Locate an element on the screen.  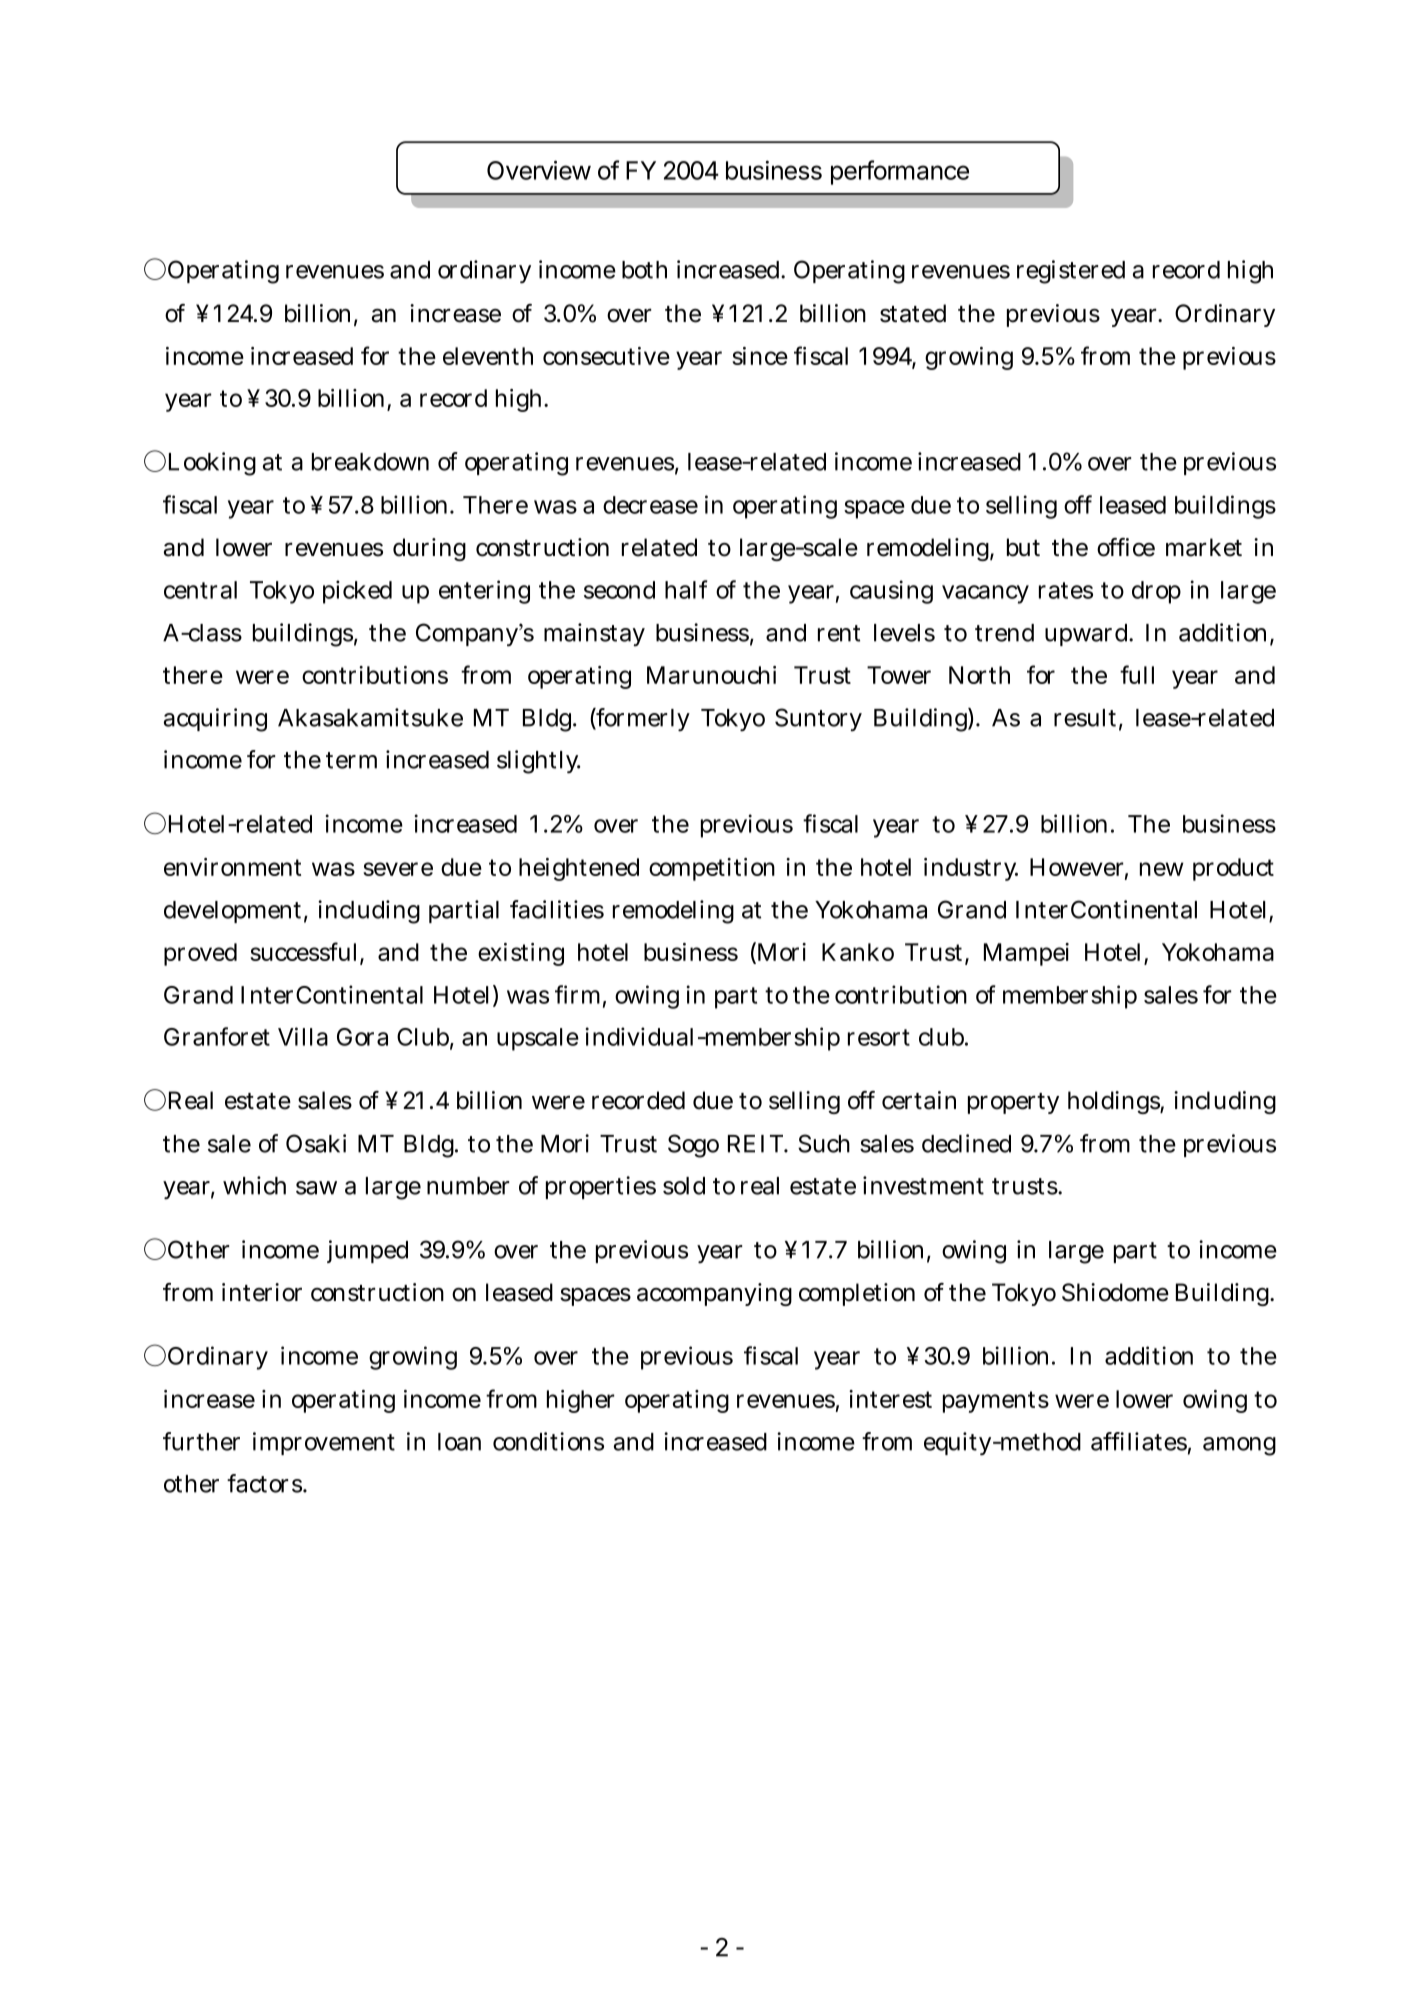
eleventh is located at coordinates (488, 356).
